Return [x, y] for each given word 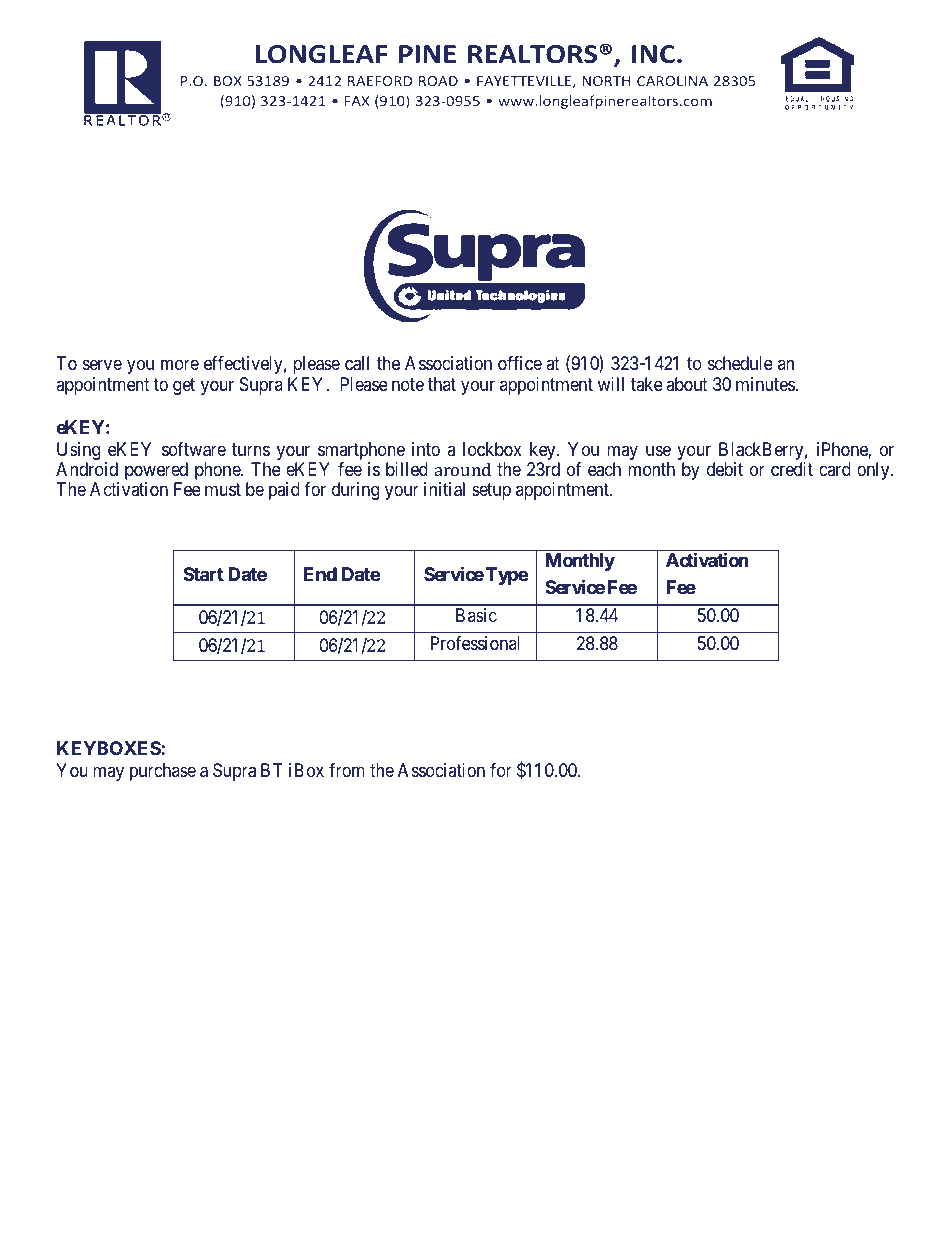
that [442, 384]
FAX [356, 101]
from [347, 770]
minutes [765, 384]
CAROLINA [672, 81]
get [184, 387]
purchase [163, 772]
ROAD [438, 81]
